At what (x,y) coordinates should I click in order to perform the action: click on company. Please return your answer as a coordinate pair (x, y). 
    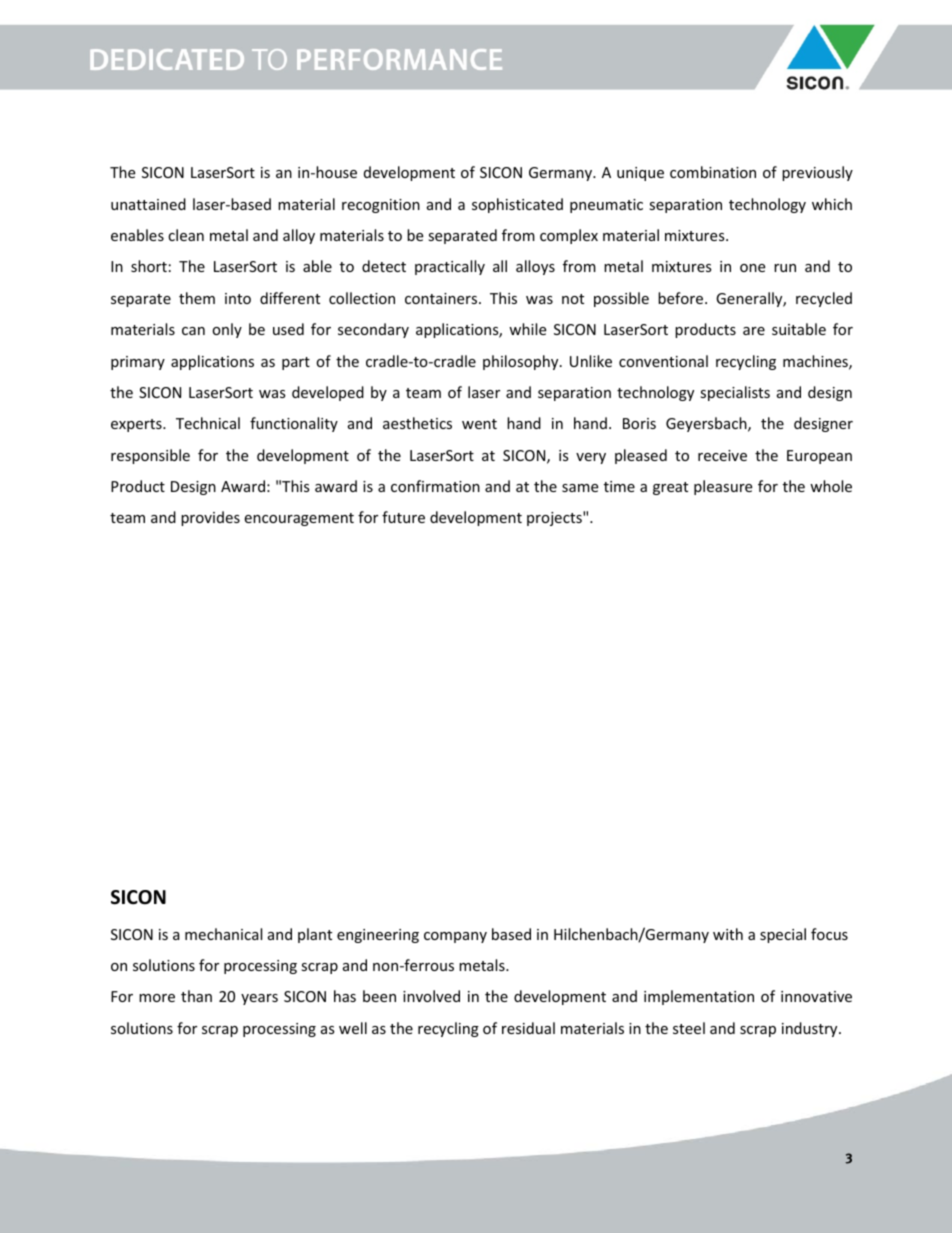
    Looking at the image, I should click on (455, 937).
